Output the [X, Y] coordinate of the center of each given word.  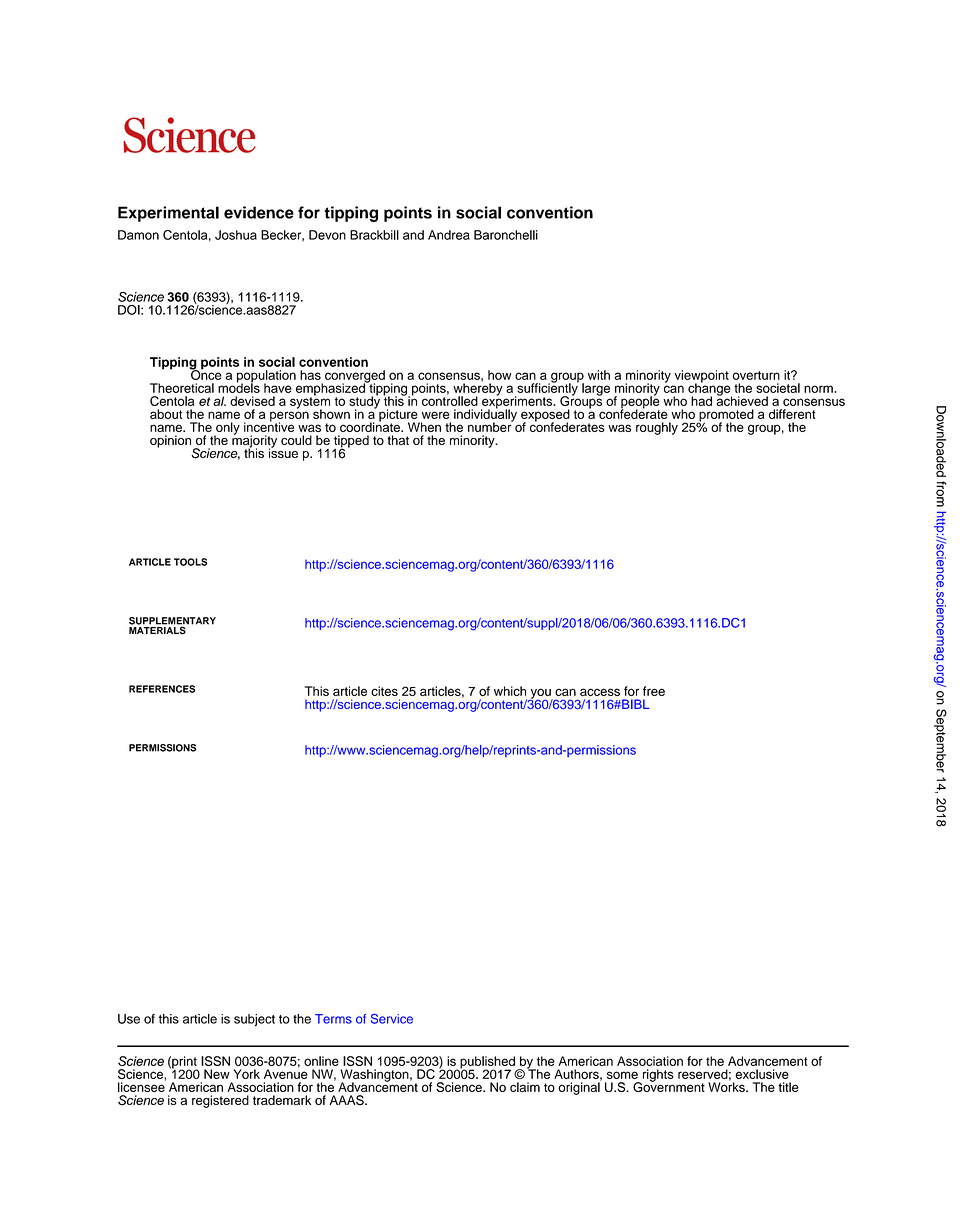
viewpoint [701, 377]
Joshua [236, 235]
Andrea [449, 235]
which [510, 691]
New [217, 1074]
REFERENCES [162, 689]
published [487, 1063]
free [654, 691]
